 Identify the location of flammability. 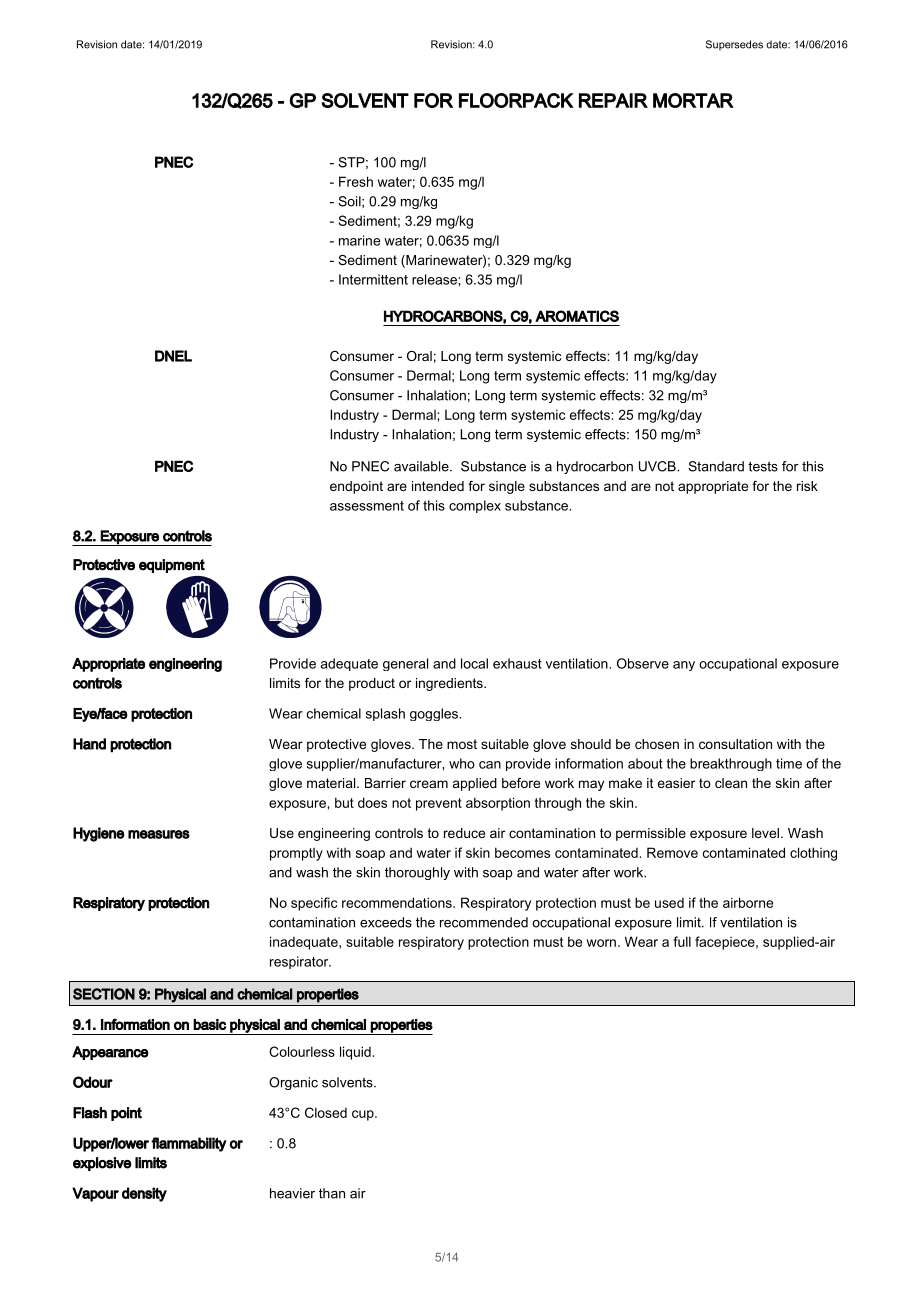
(189, 1144).
